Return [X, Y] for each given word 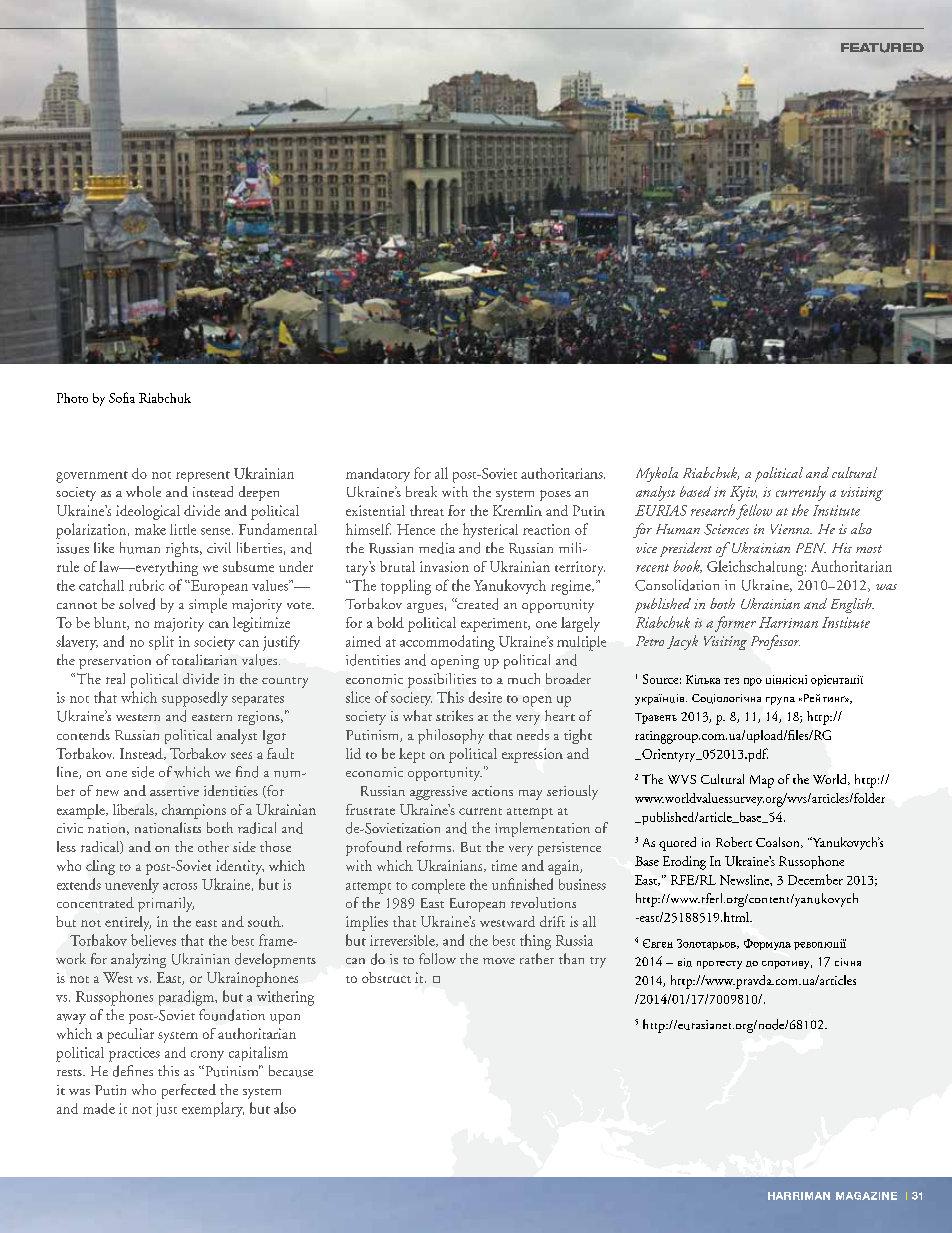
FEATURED [882, 48]
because [291, 1071]
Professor [775, 642]
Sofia [122, 397]
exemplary [213, 1109]
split [161, 643]
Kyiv [743, 493]
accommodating [447, 643]
